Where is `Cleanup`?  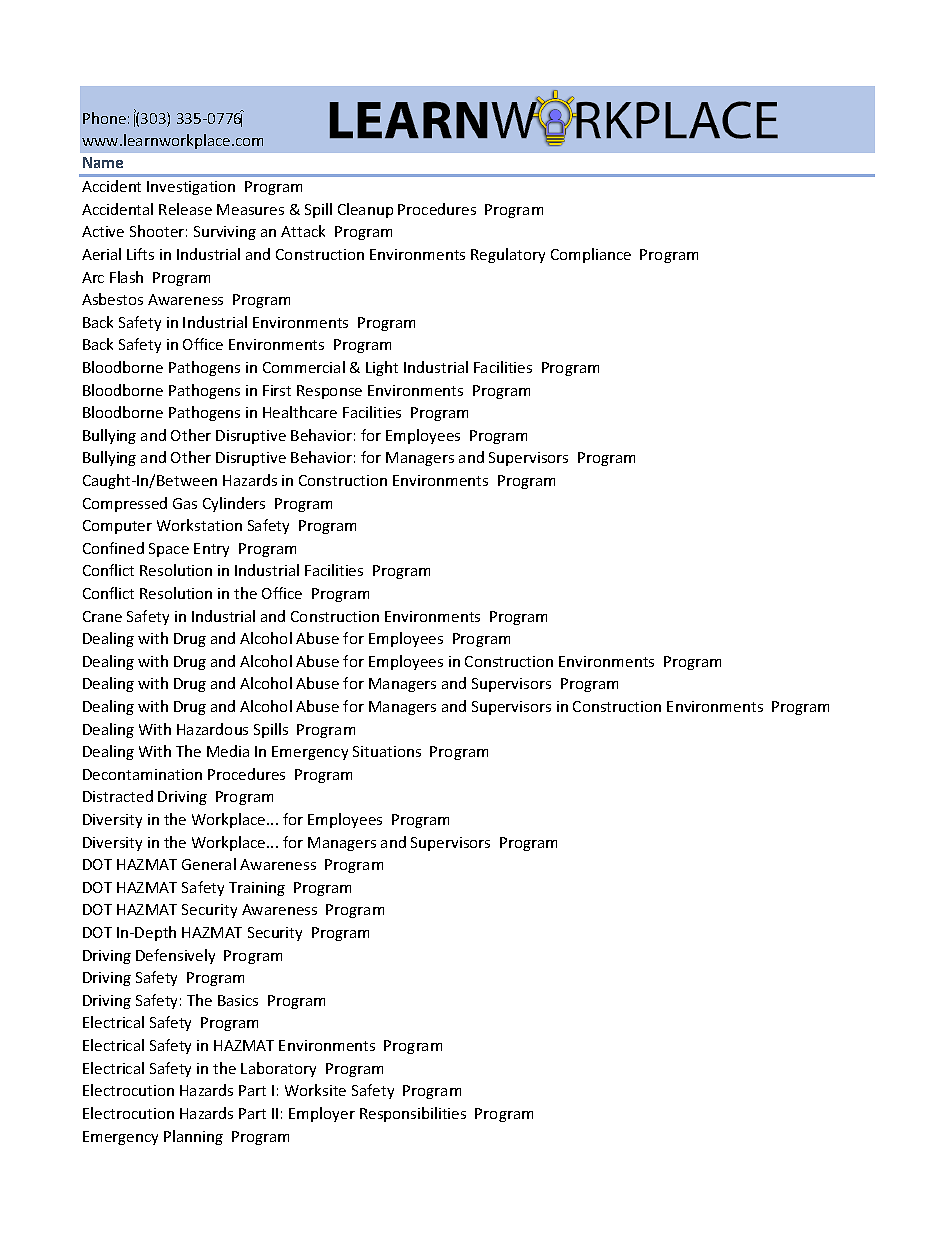 Cleanup is located at coordinates (365, 210).
